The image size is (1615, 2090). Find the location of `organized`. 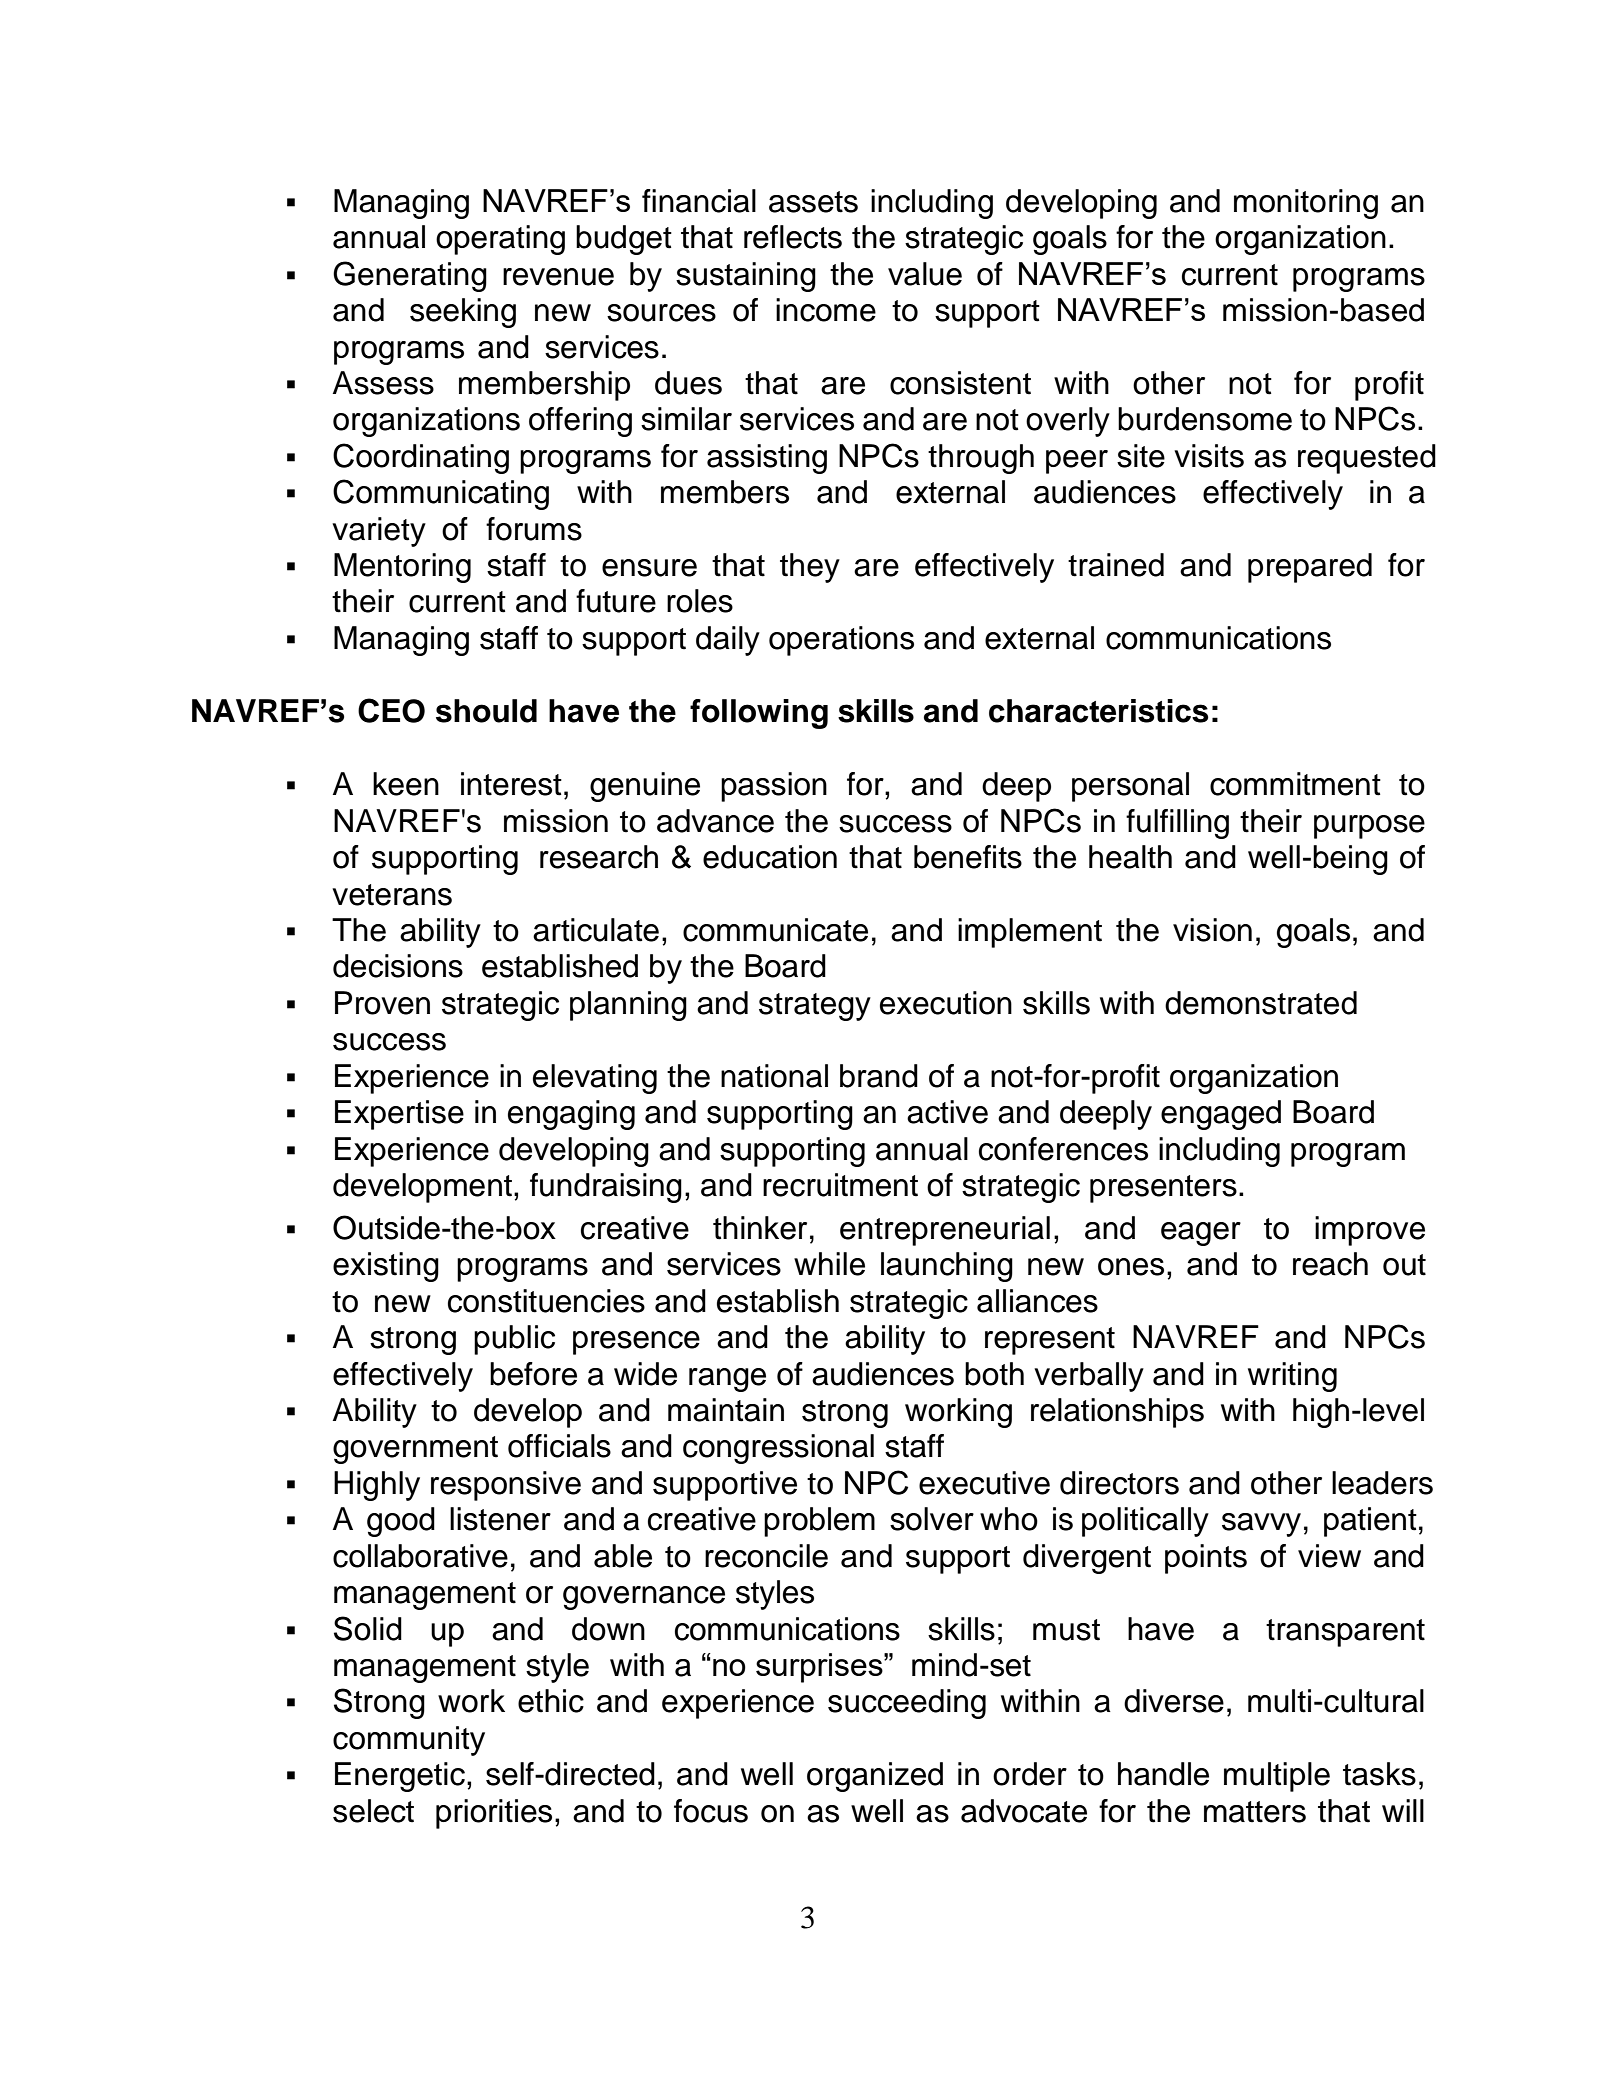

organized is located at coordinates (875, 1777).
